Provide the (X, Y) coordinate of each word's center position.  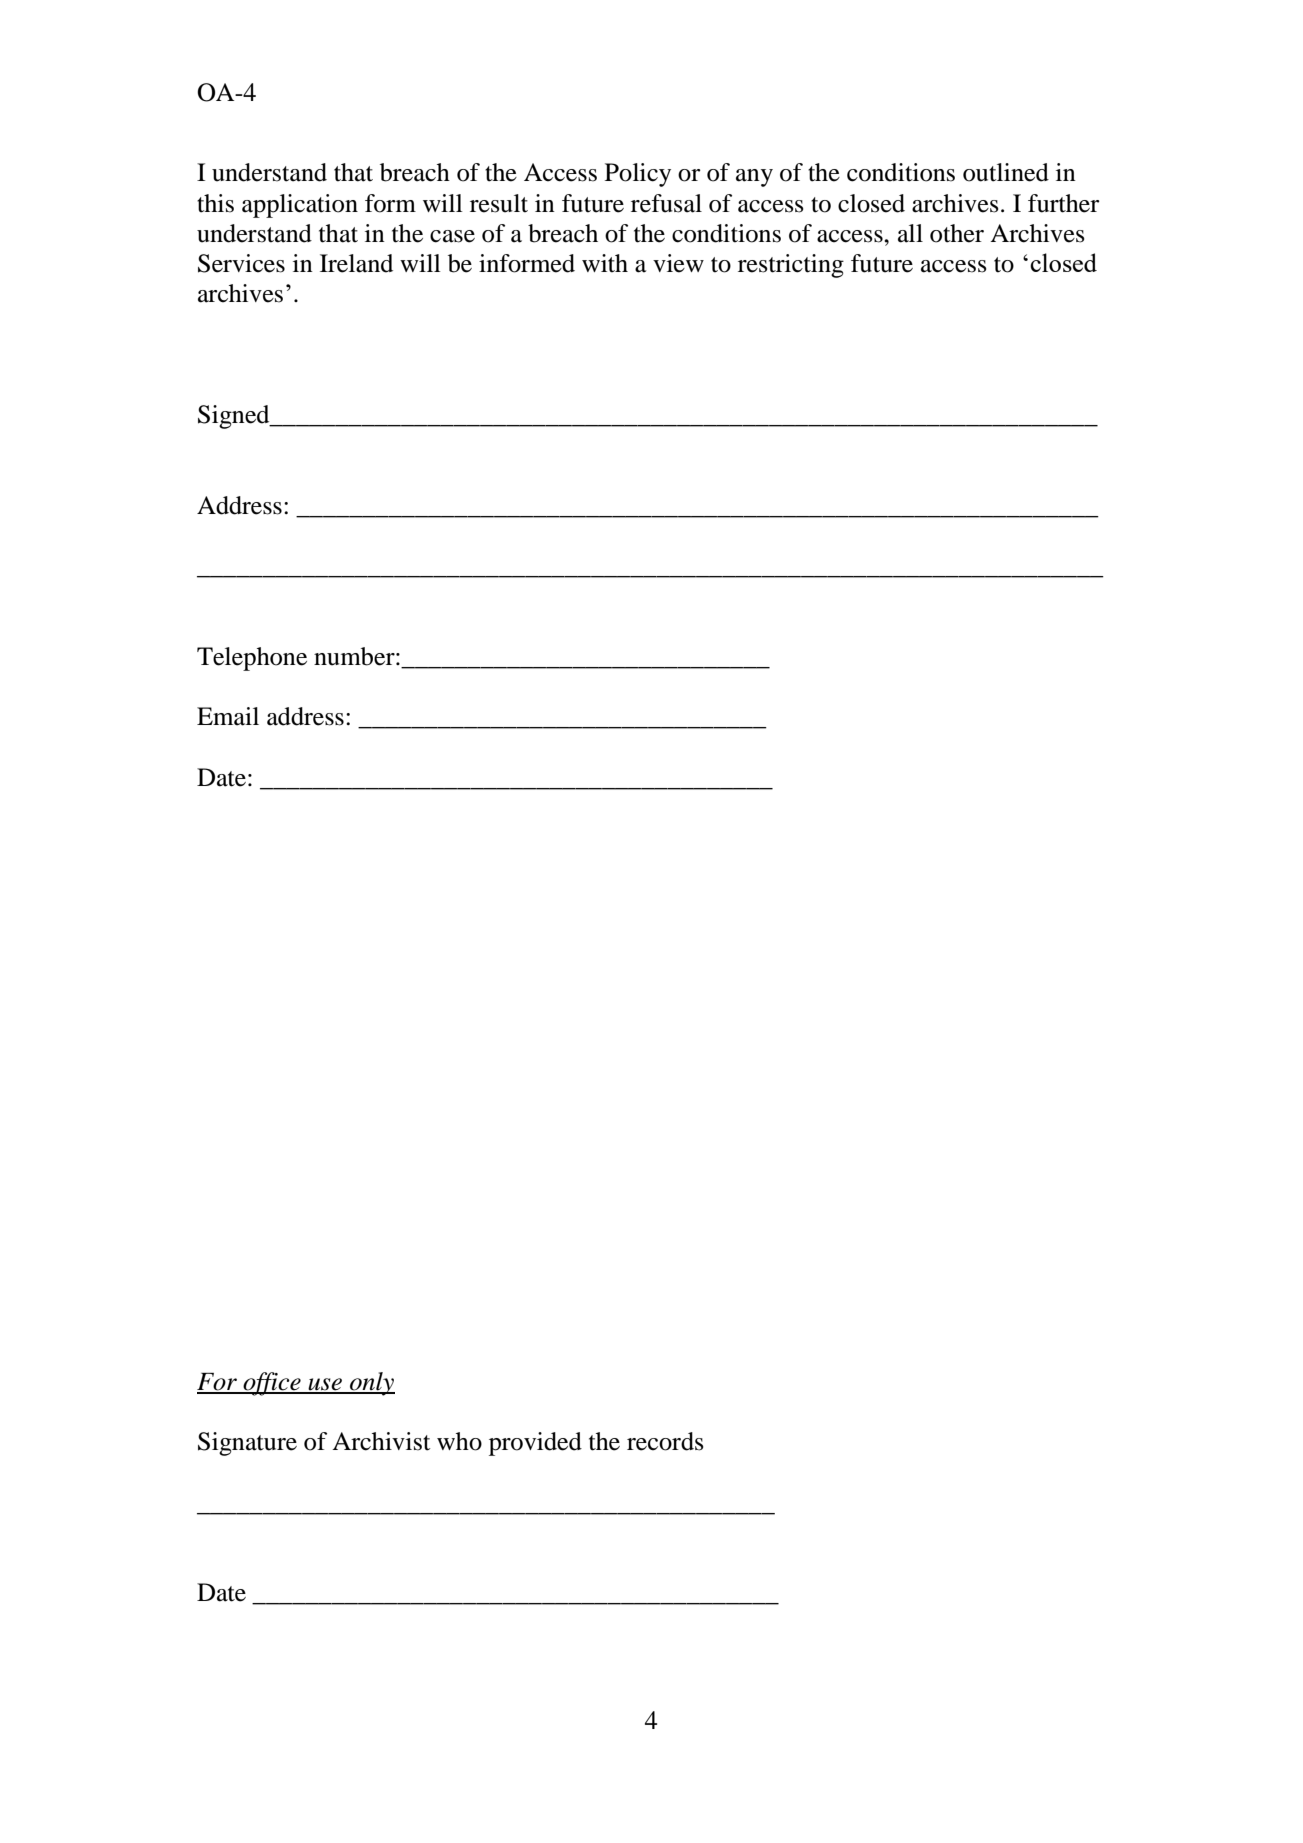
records (665, 1441)
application (300, 206)
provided (535, 1444)
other (957, 233)
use (325, 1385)
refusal (666, 203)
